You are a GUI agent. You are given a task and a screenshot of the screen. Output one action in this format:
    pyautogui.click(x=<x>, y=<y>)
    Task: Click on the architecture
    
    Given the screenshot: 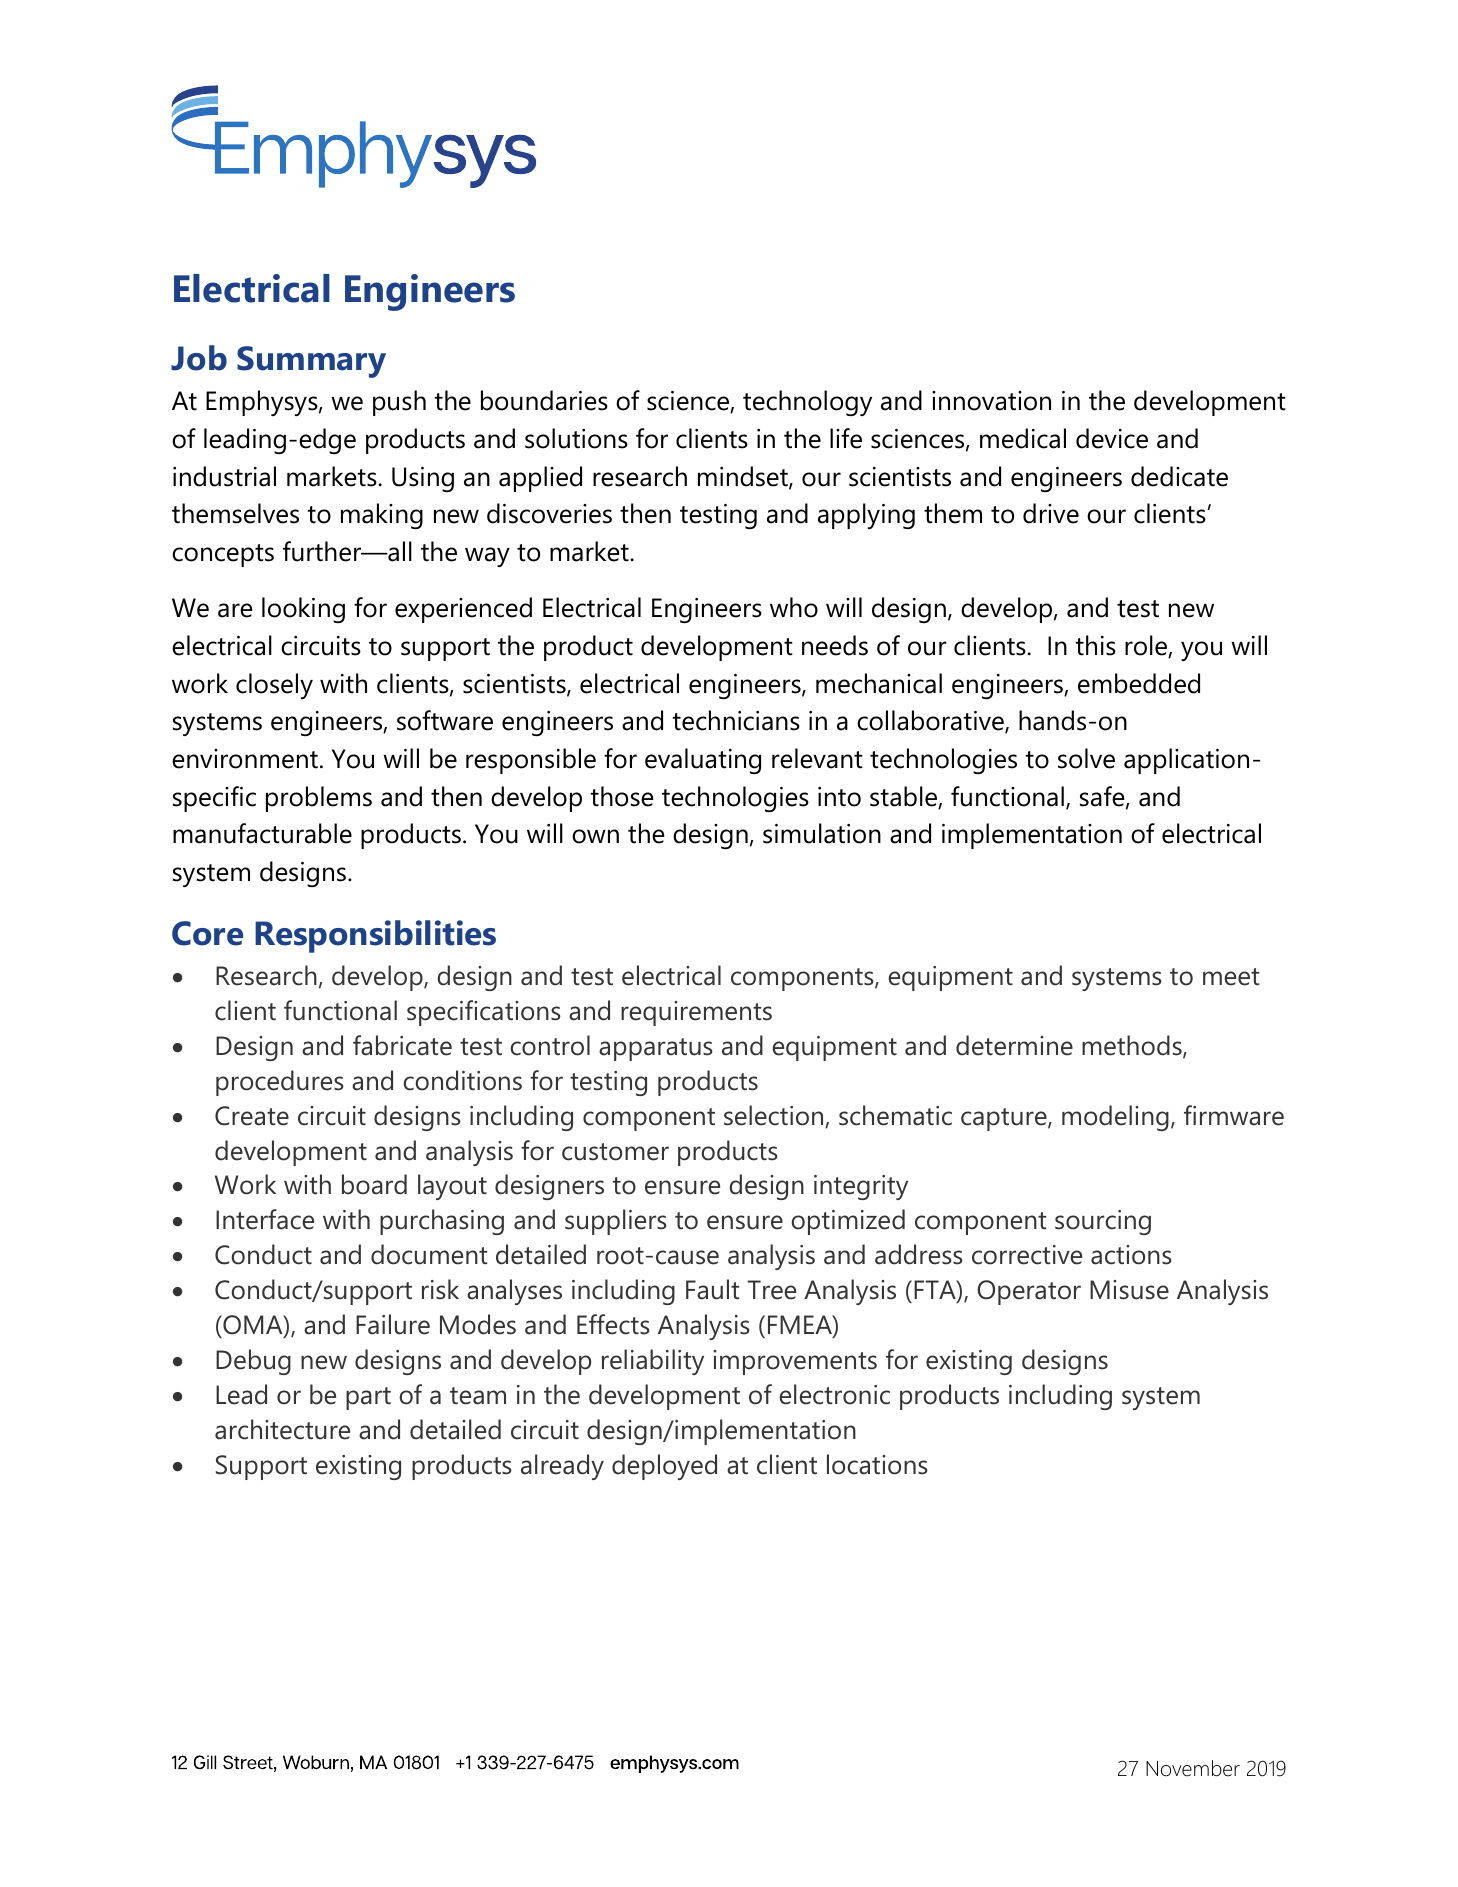 What is the action you would take?
    pyautogui.click(x=282, y=1429)
